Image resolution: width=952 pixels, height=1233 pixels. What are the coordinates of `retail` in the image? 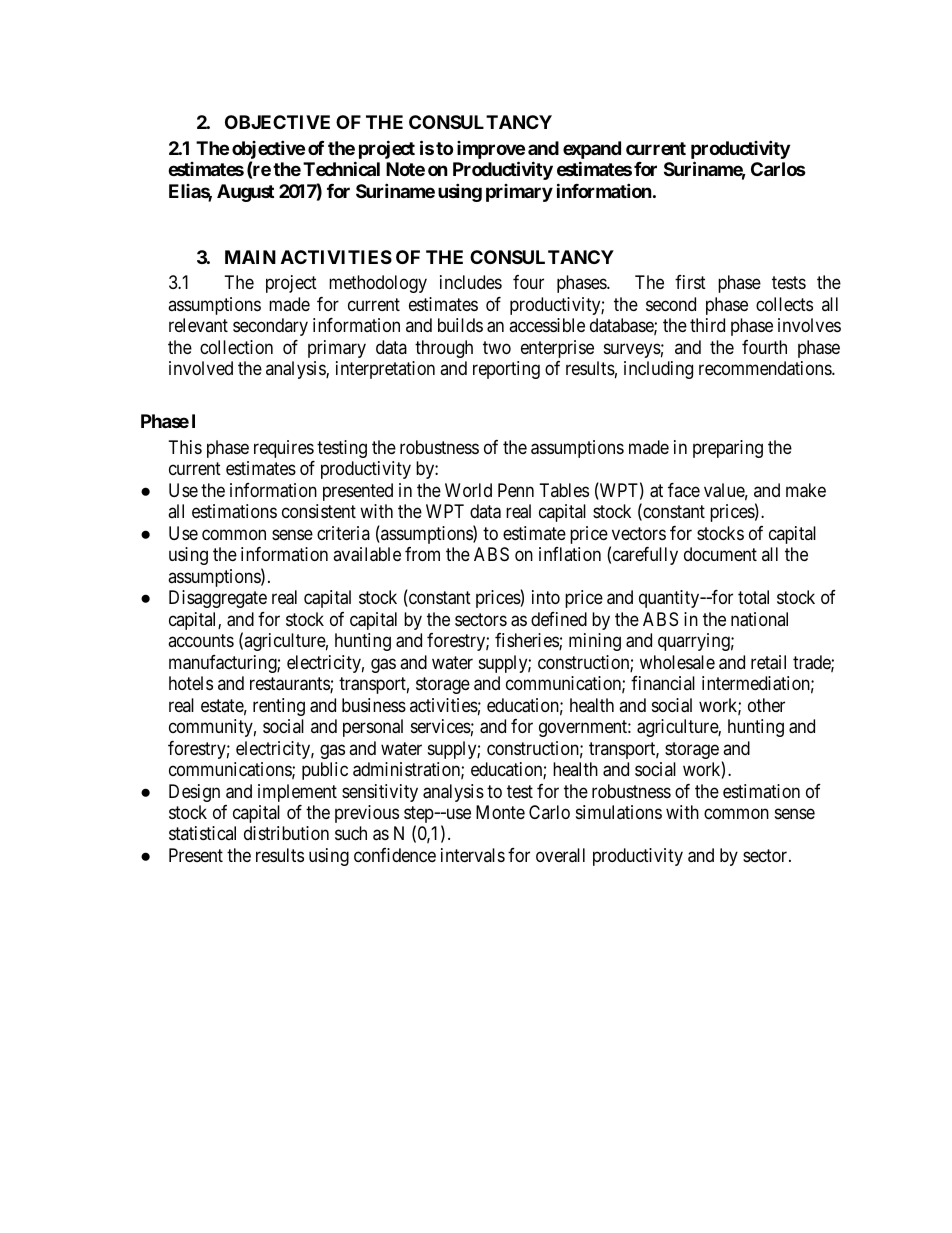 It's located at (768, 662).
